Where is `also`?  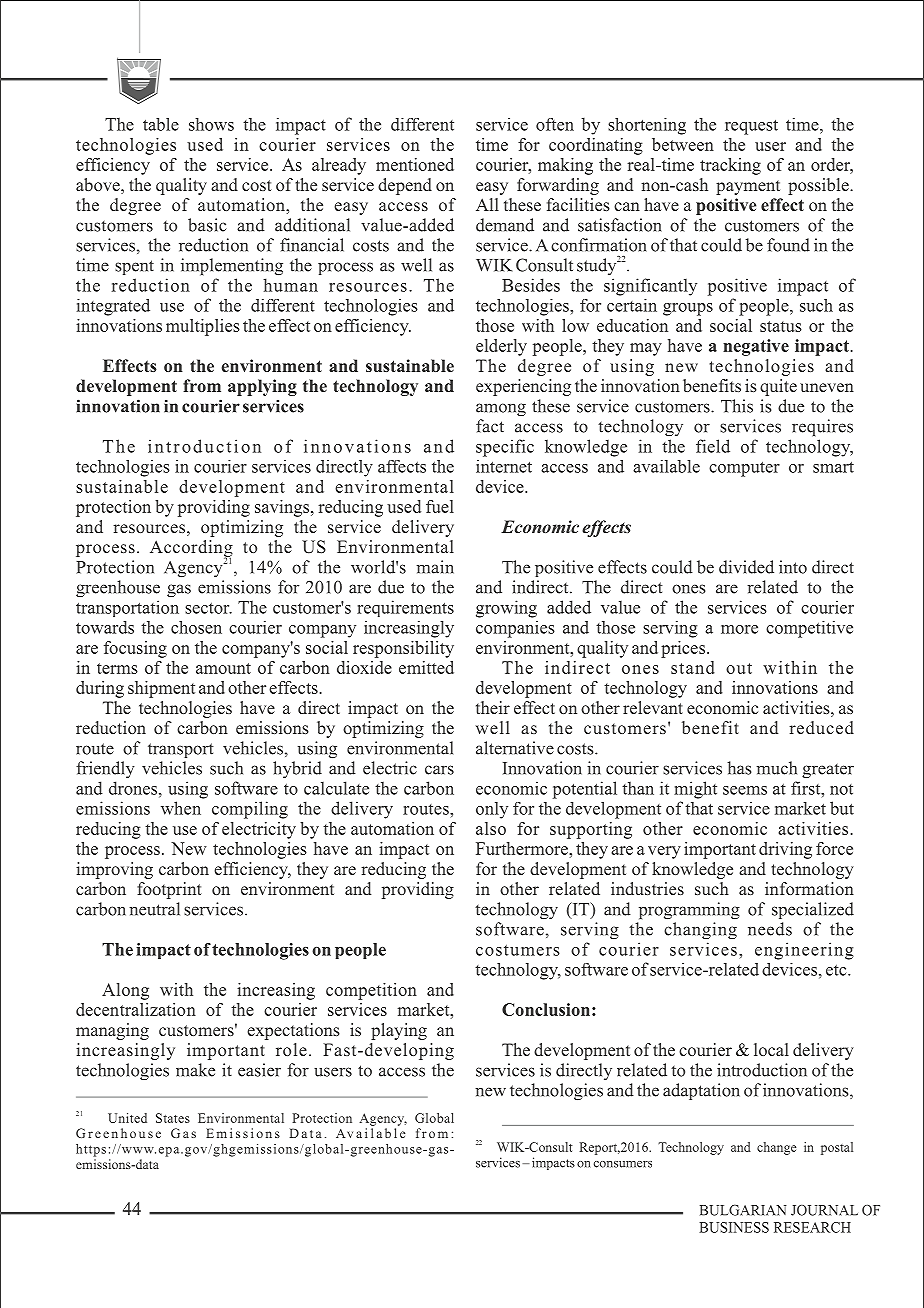 also is located at coordinates (491, 828).
